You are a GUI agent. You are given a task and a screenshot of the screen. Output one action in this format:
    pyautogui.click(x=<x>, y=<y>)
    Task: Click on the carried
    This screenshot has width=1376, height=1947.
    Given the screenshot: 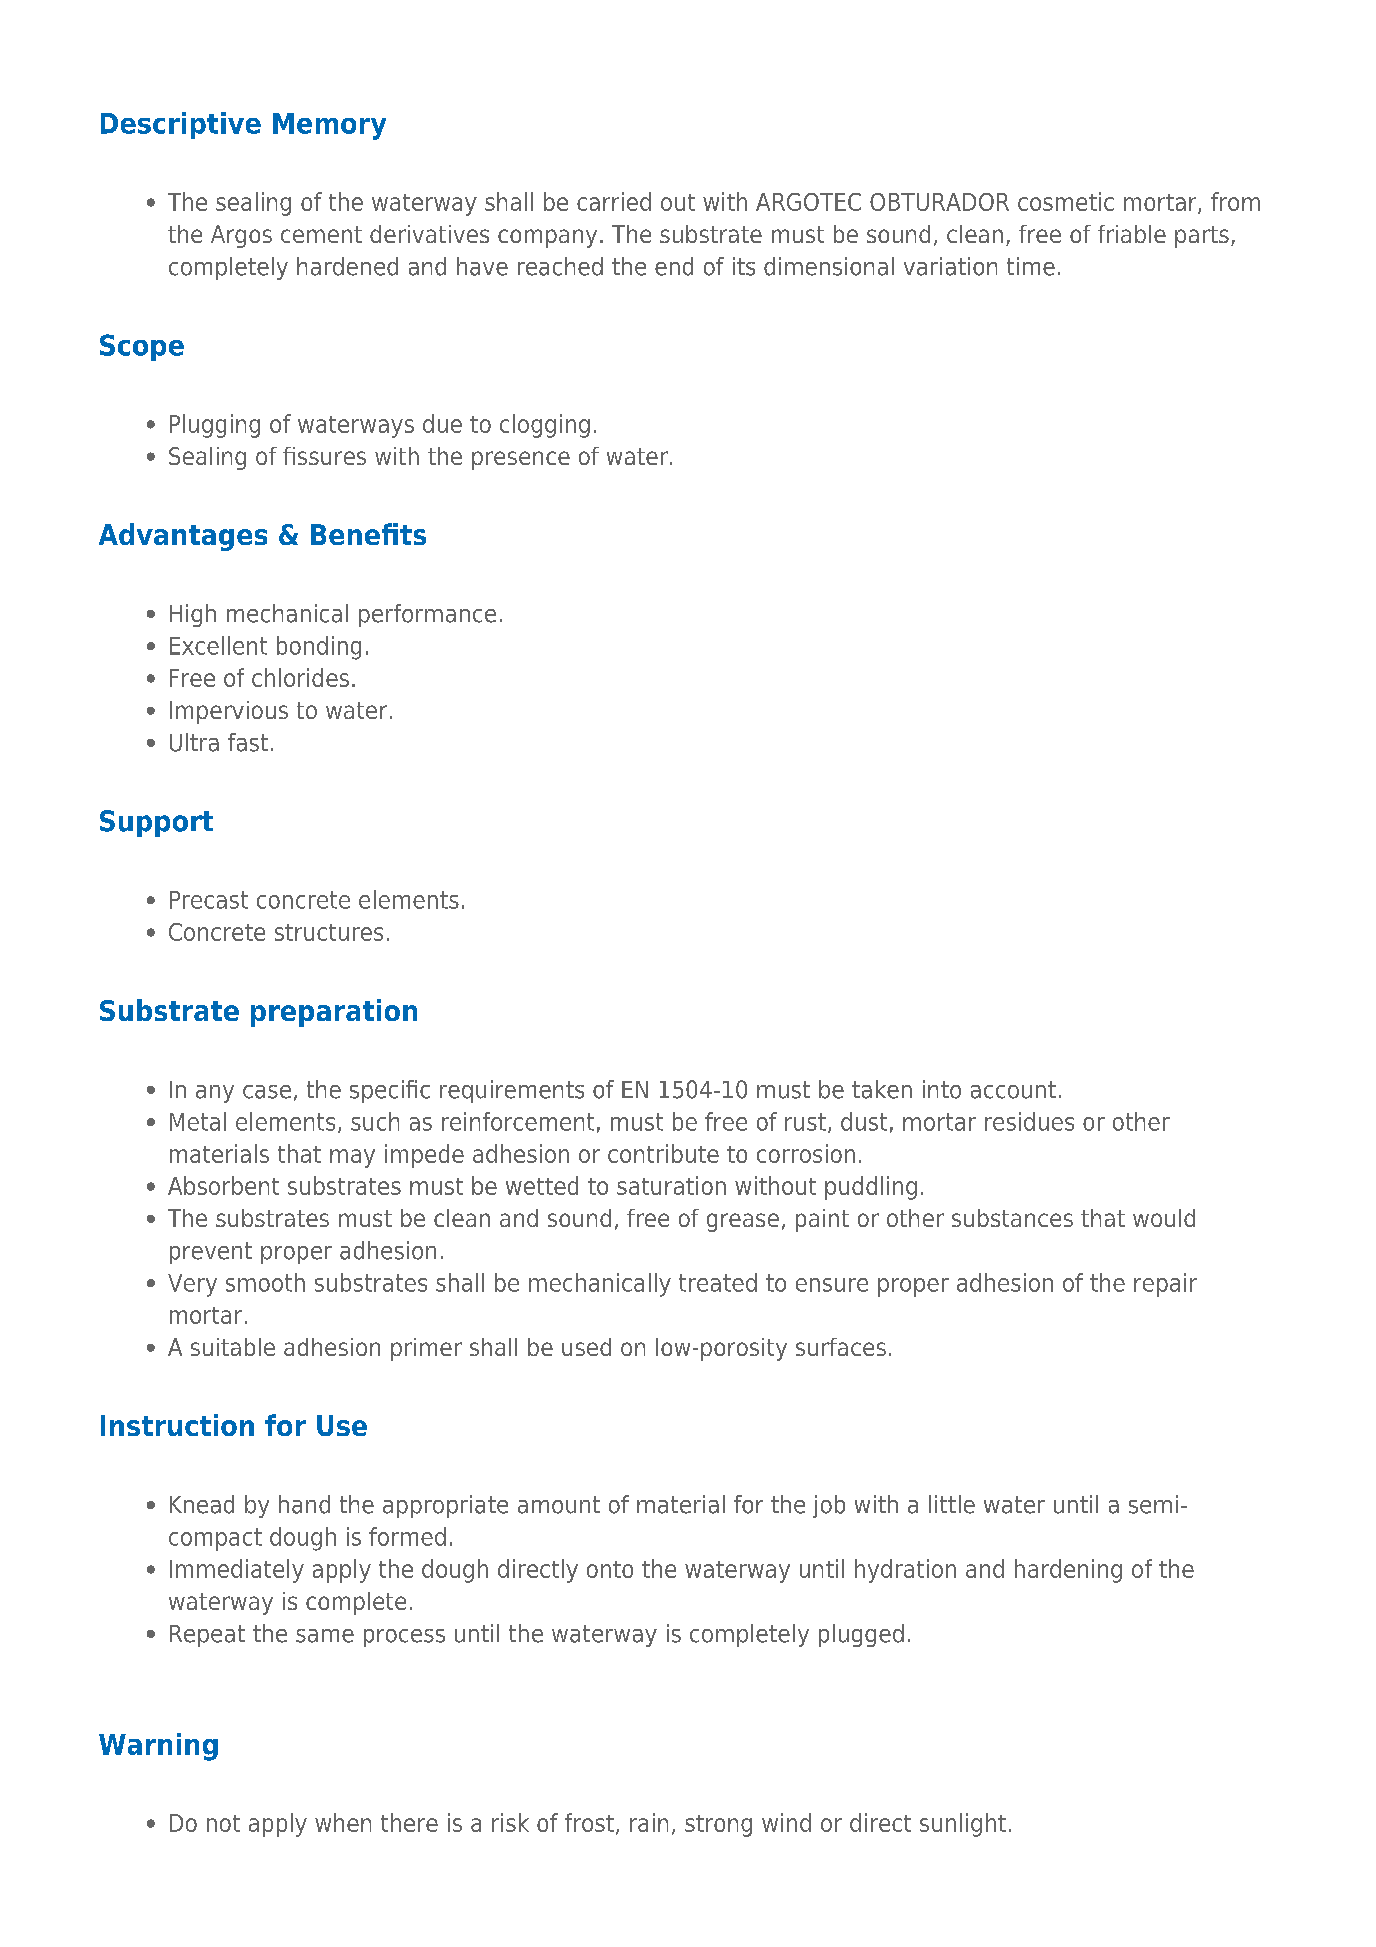 What is the action you would take?
    pyautogui.click(x=614, y=201)
